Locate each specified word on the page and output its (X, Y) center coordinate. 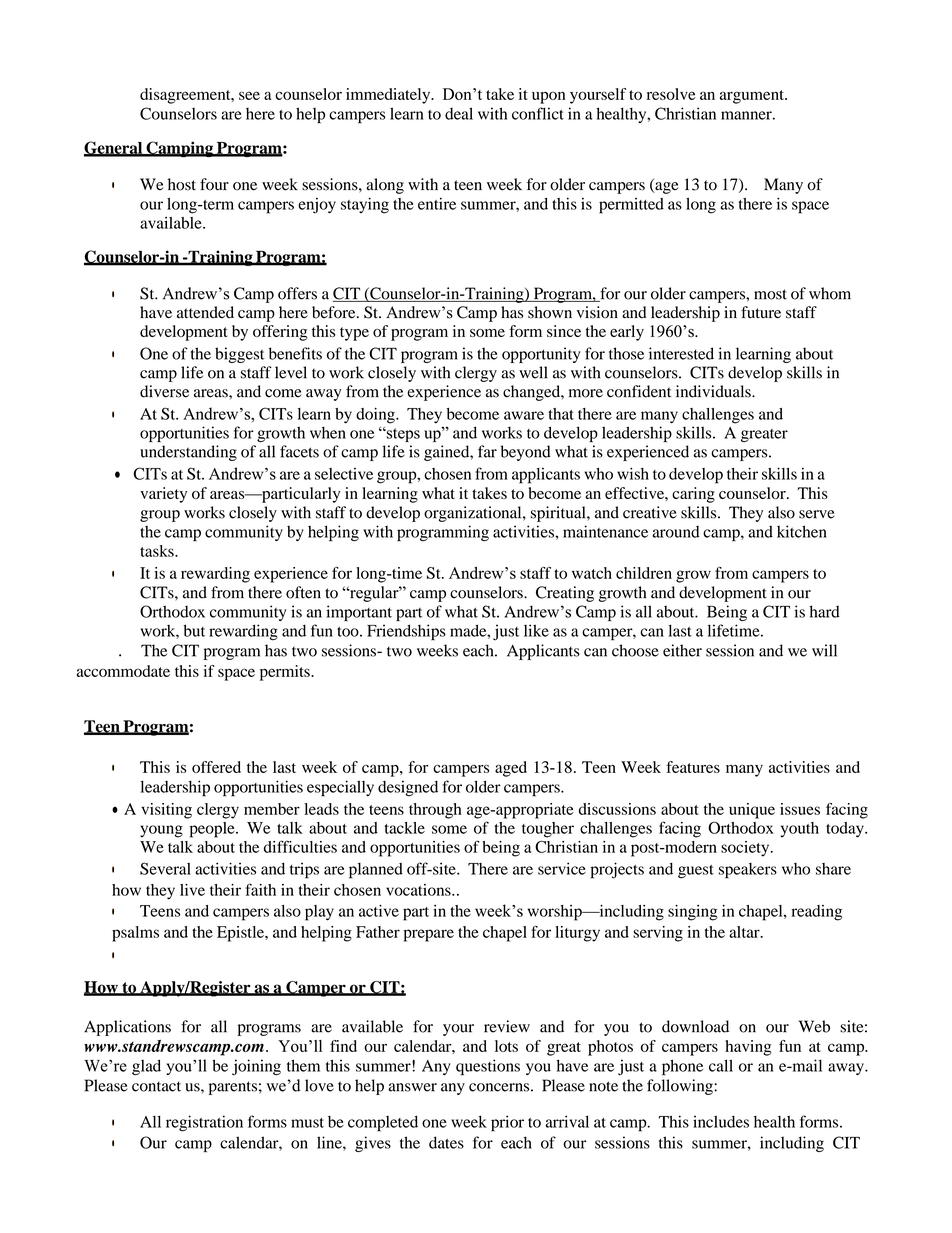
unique (752, 811)
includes (721, 1121)
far (487, 451)
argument (753, 97)
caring (693, 495)
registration (204, 1123)
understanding (188, 453)
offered (216, 767)
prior (507, 1123)
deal (459, 113)
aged (511, 769)
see (249, 95)
